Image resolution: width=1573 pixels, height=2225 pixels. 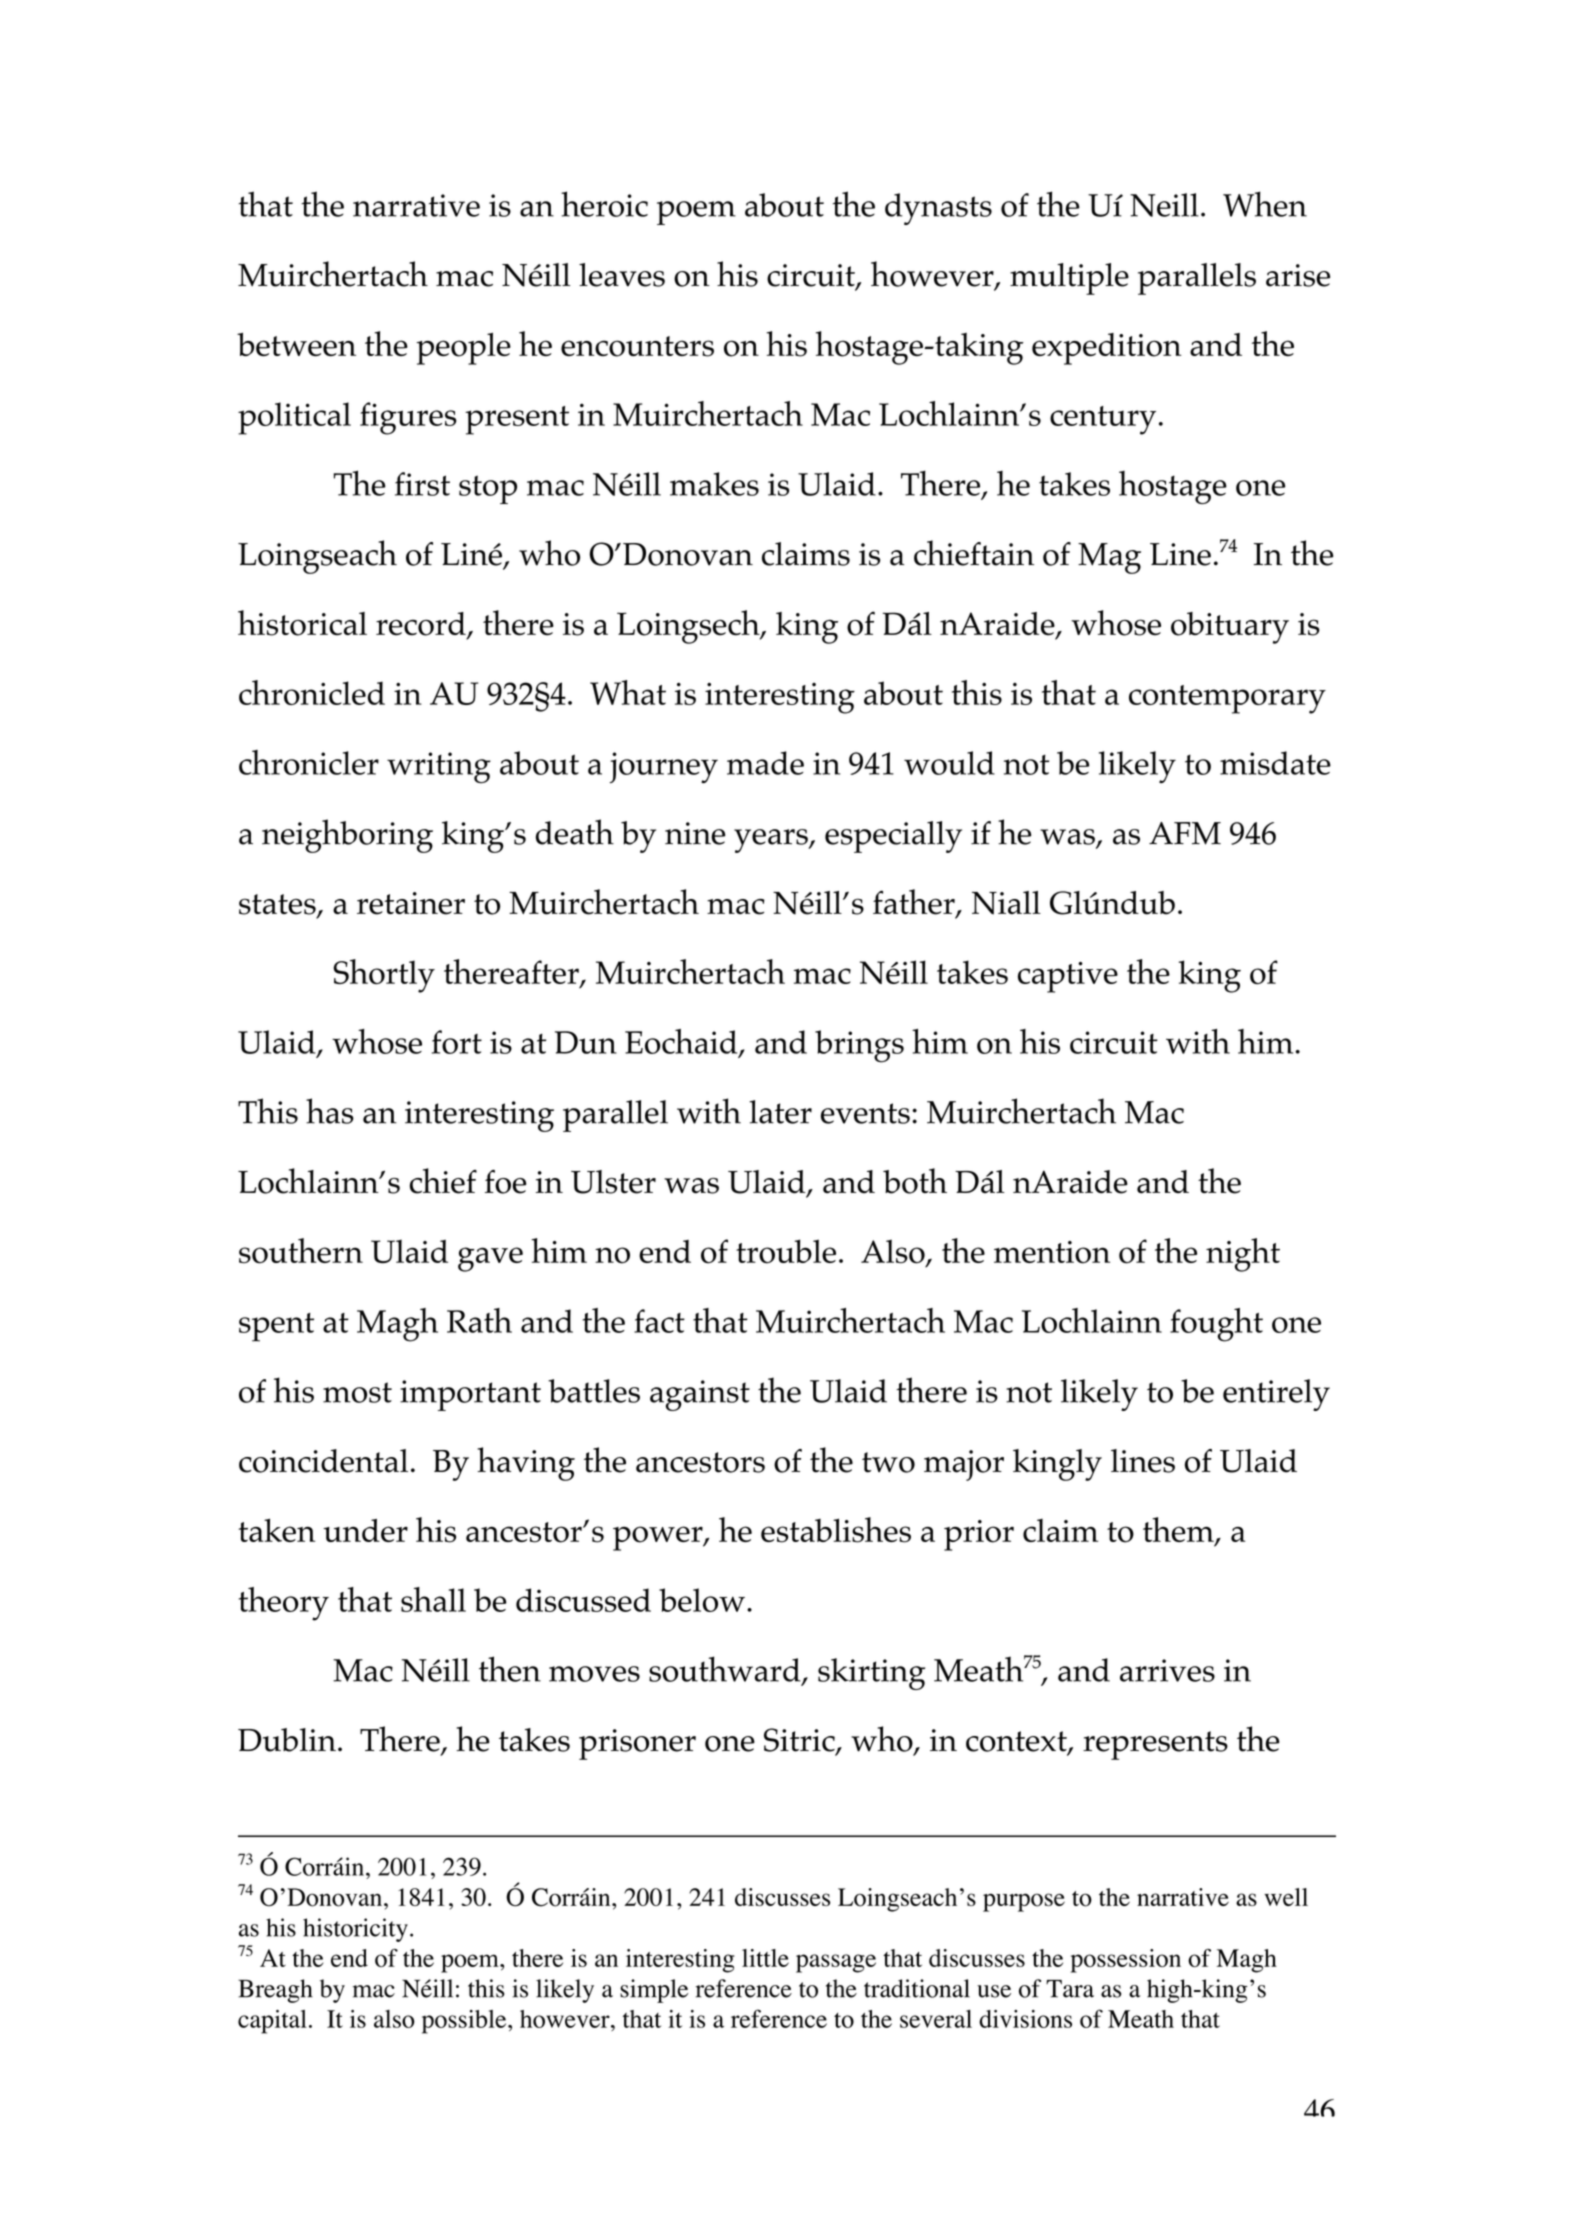 What do you see at coordinates (765, 1958) in the image?
I see `little` at bounding box center [765, 1958].
